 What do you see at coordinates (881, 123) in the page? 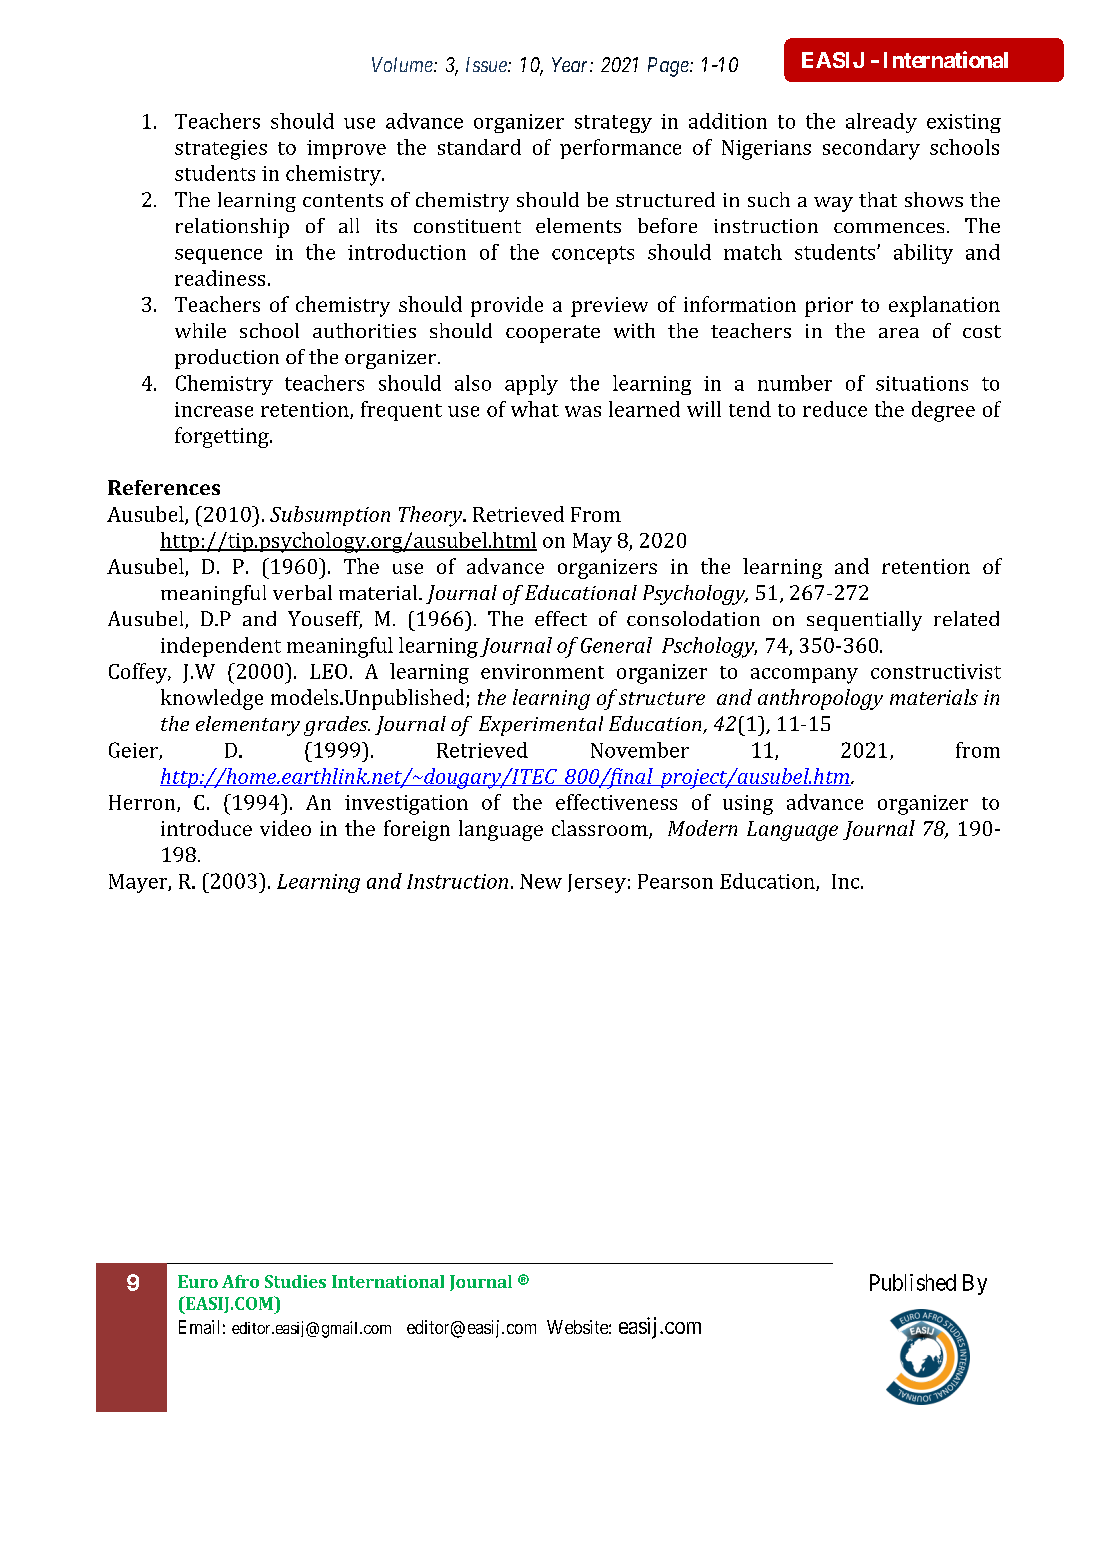
I see `already` at bounding box center [881, 123].
